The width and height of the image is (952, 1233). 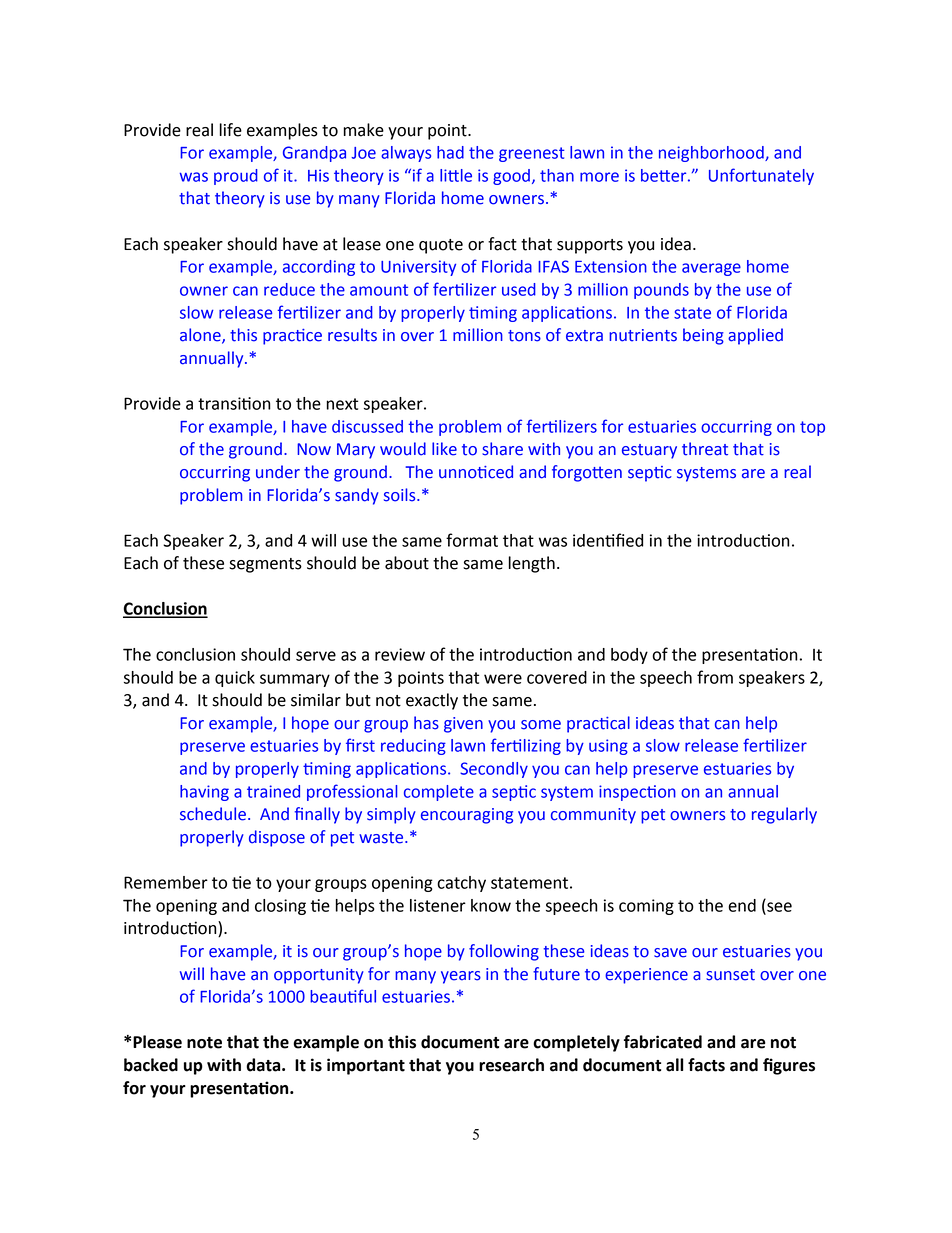 I want to click on segments, so click(x=265, y=565).
